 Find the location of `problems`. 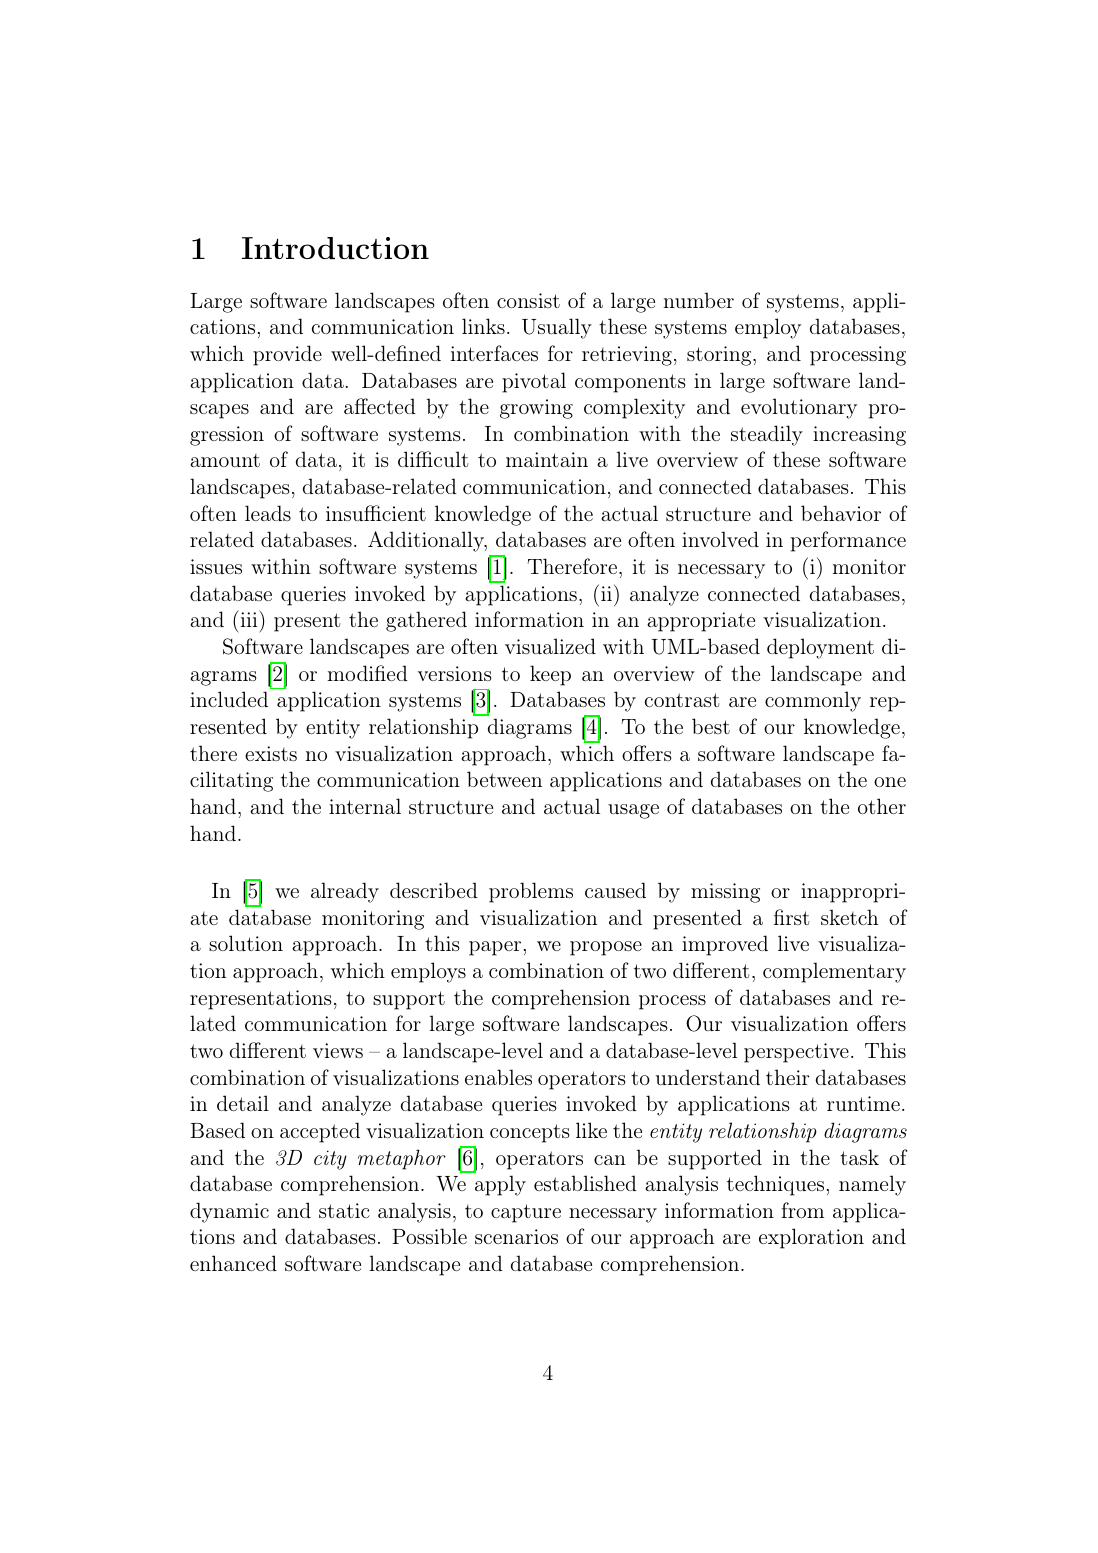

problems is located at coordinates (531, 892).
